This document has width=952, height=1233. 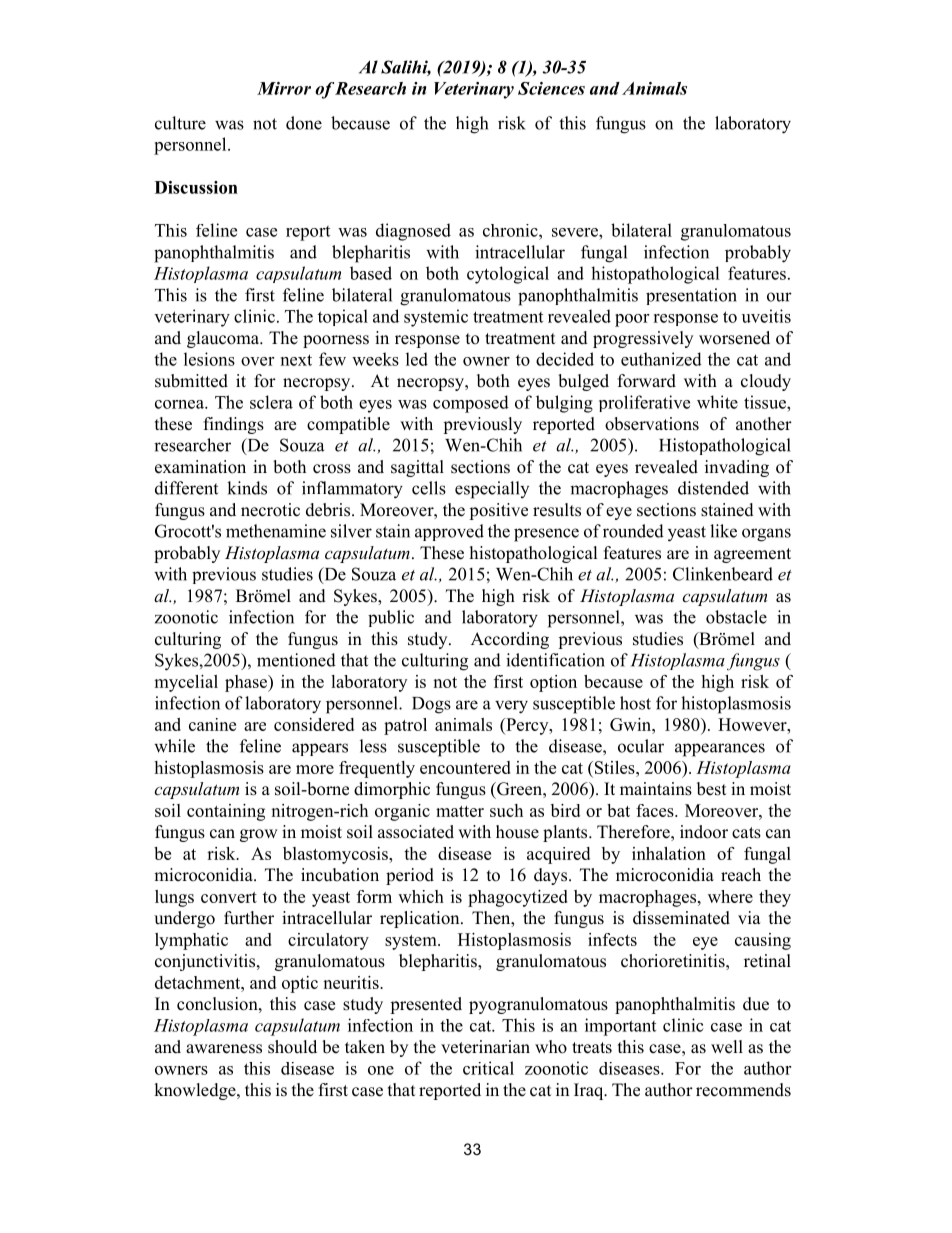 I want to click on presentation, so click(x=691, y=296).
